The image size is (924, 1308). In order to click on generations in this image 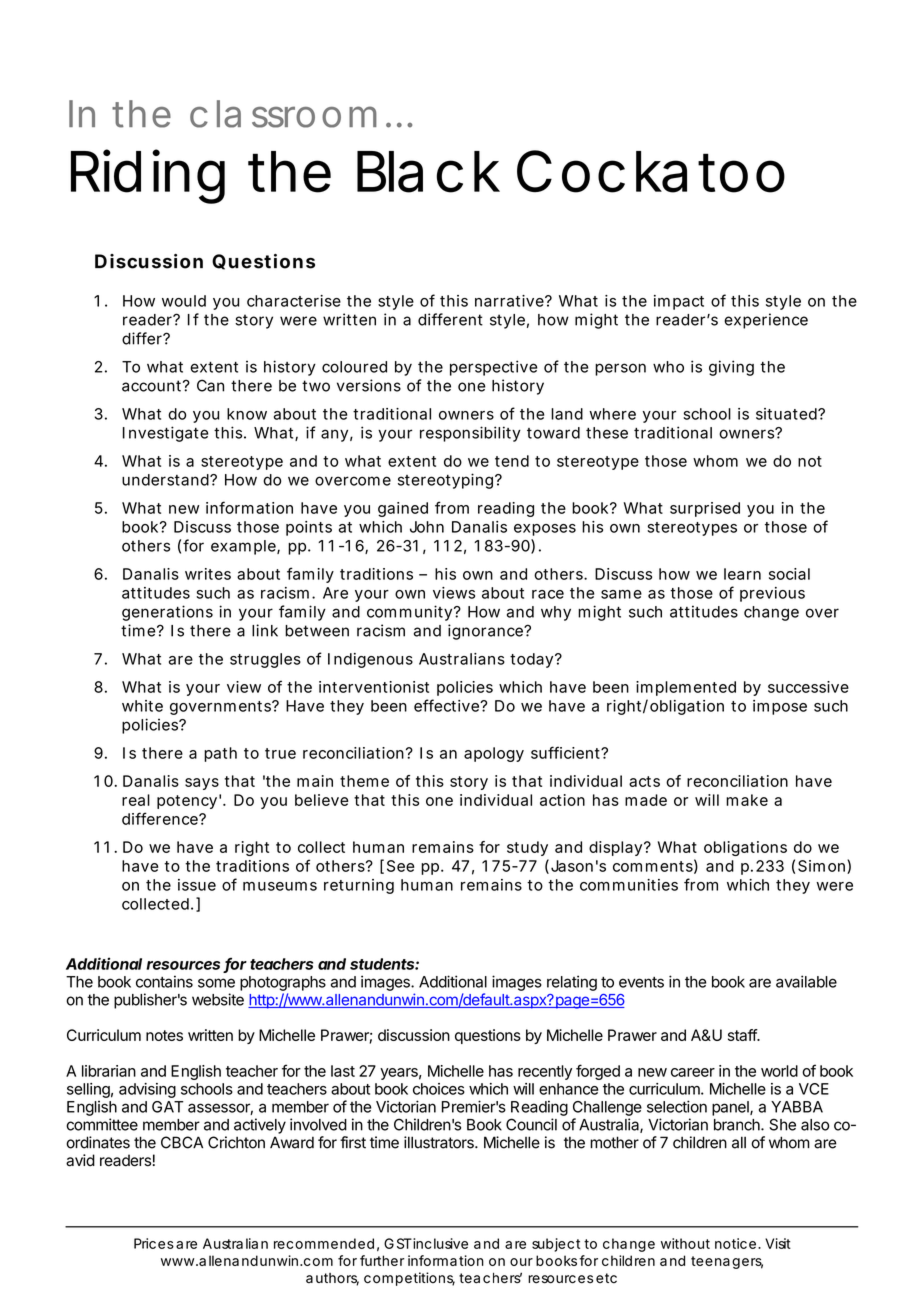, I will do `click(167, 613)`.
